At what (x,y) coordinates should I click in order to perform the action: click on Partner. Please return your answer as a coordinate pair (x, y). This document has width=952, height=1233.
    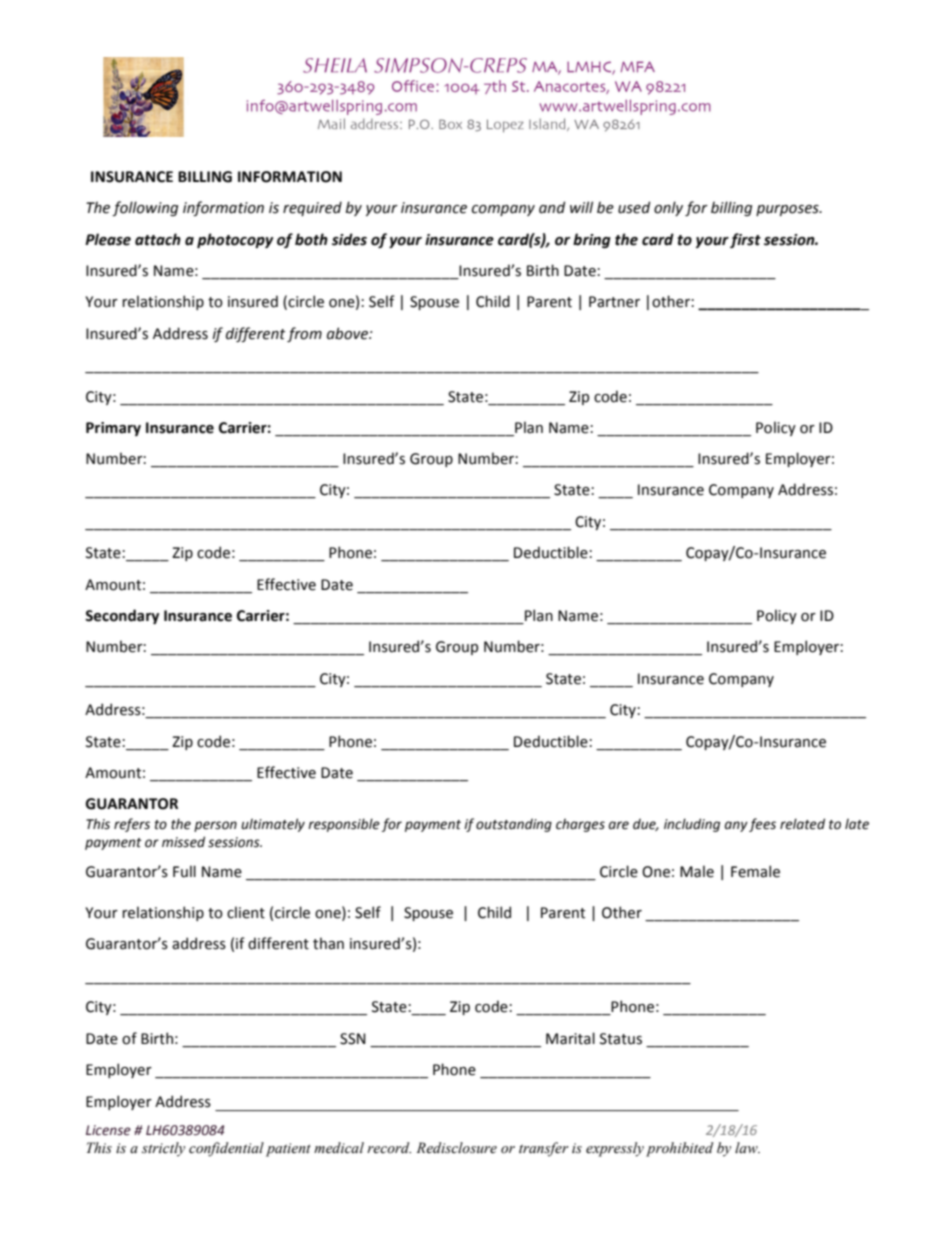
    Looking at the image, I should click on (614, 302).
